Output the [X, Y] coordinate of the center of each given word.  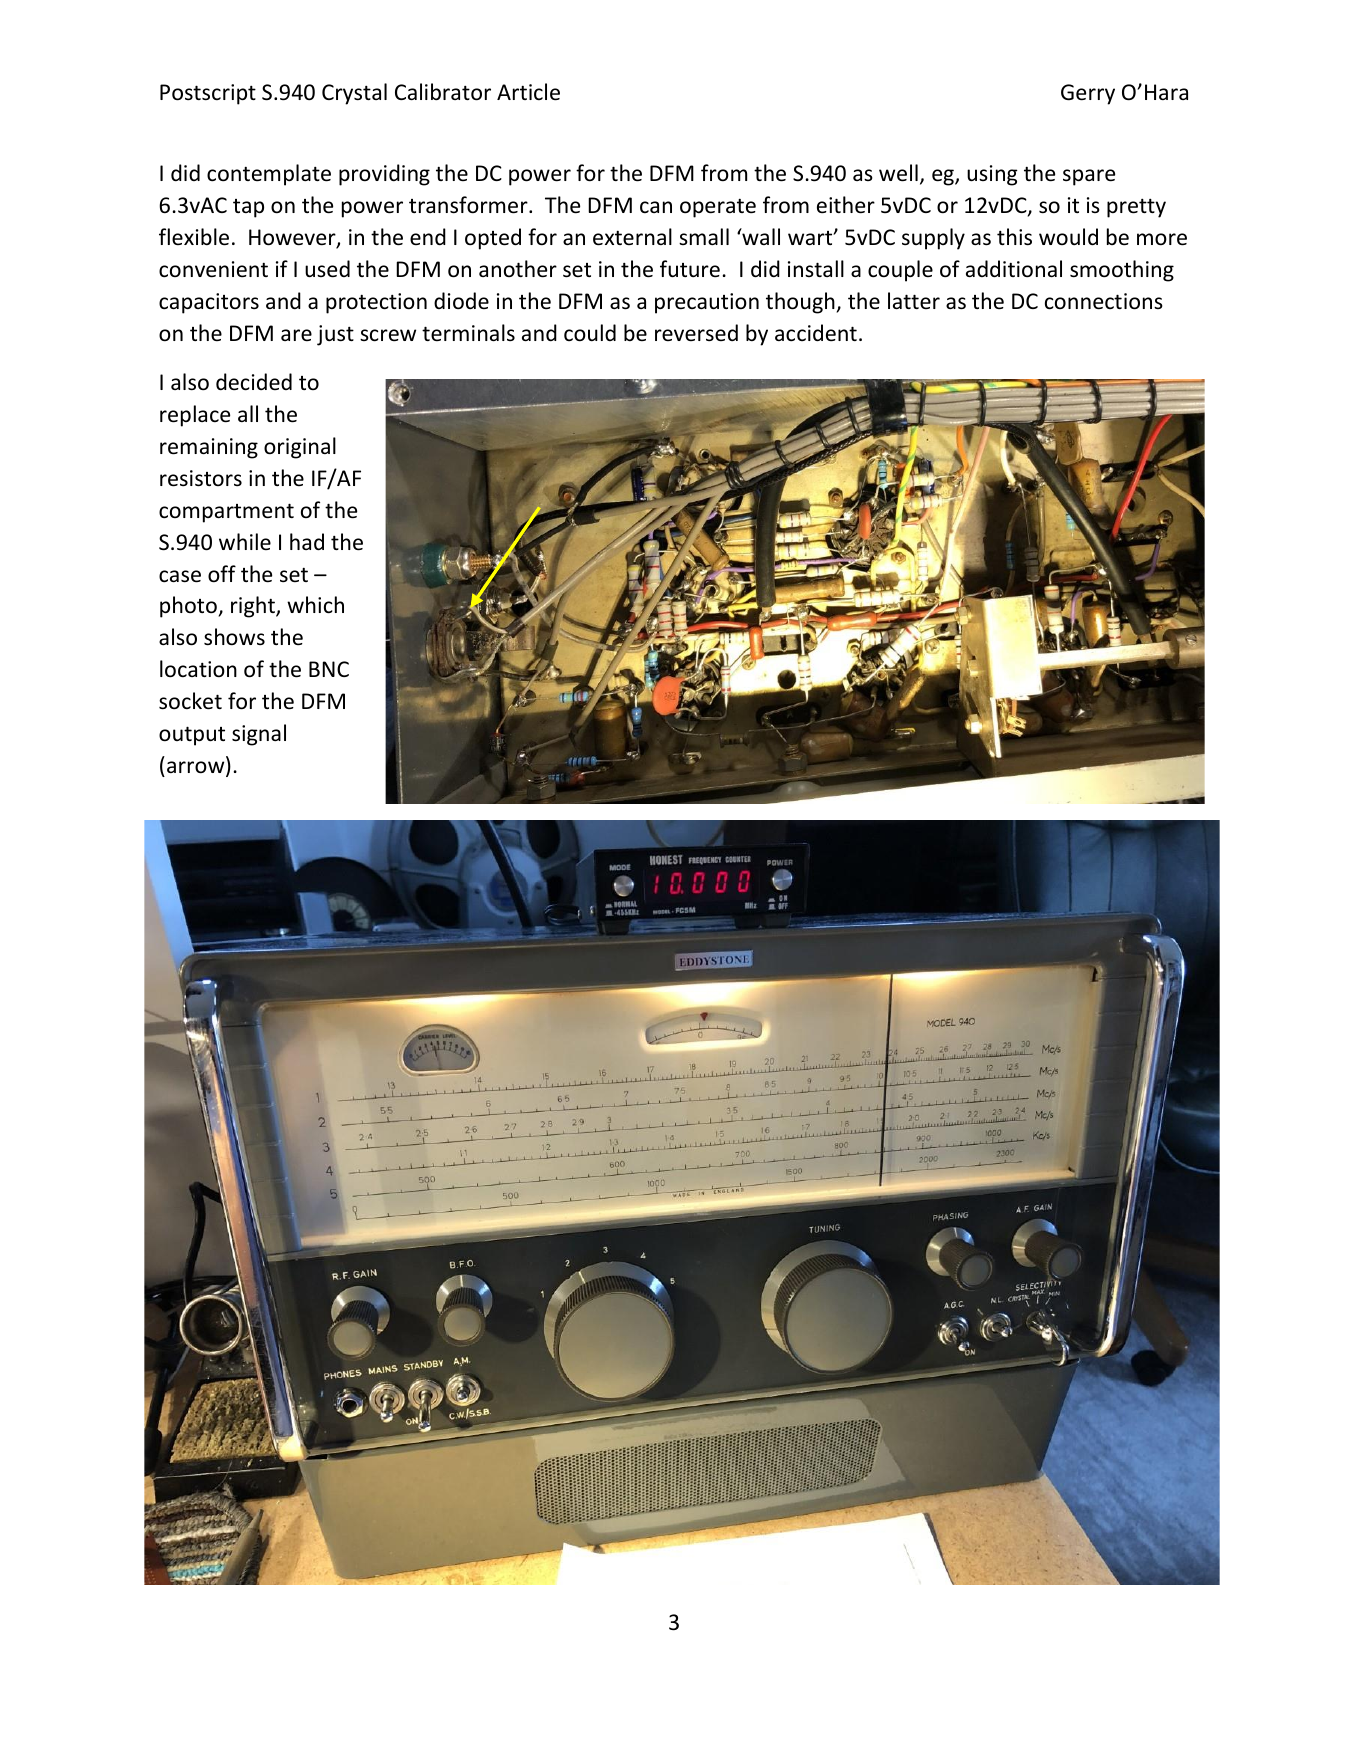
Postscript [208, 94]
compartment [226, 513]
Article [528, 92]
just [335, 335]
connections [1104, 301]
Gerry [1088, 94]
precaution [707, 303]
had [307, 542]
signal [259, 735]
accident [816, 333]
